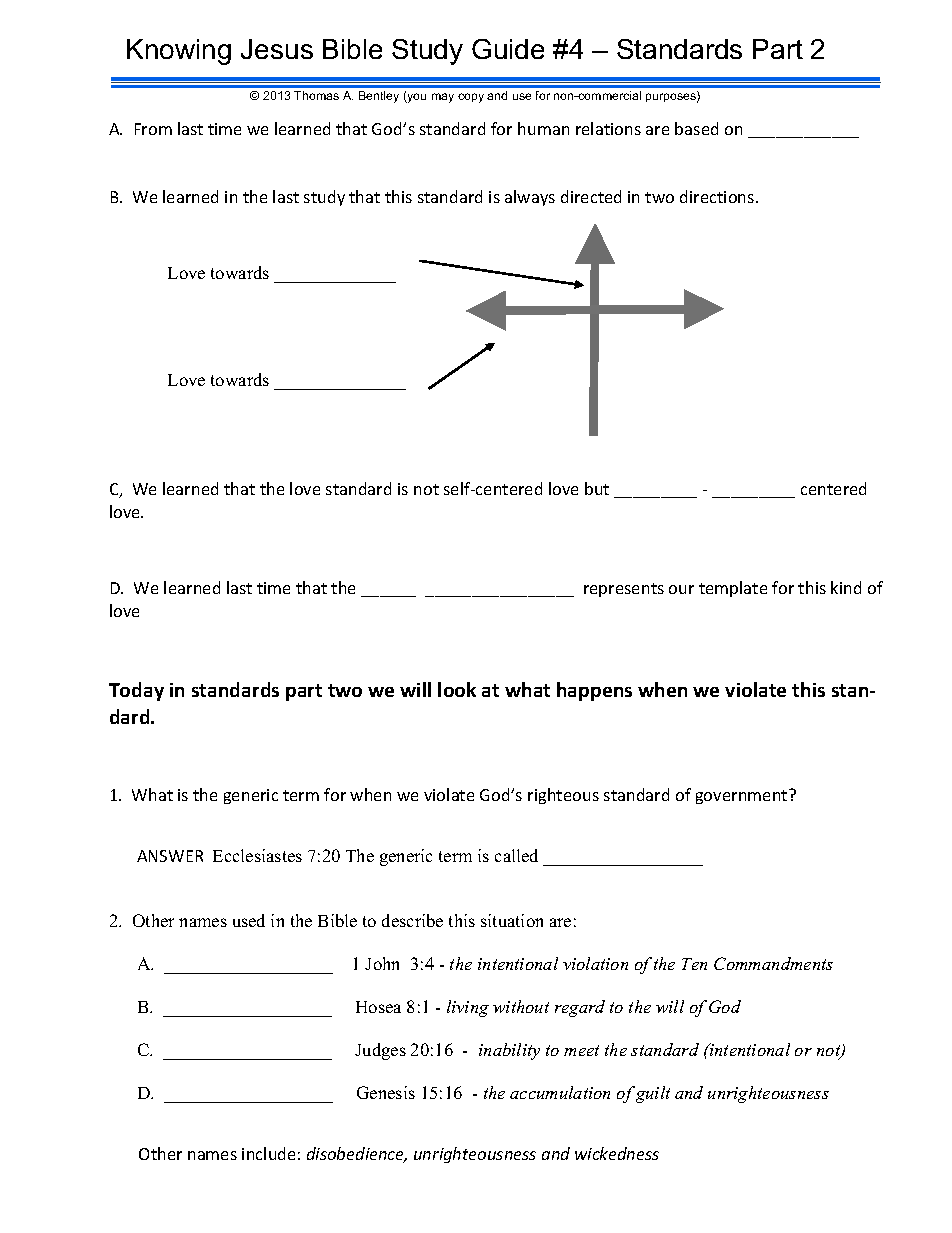 The width and height of the screenshot is (952, 1233). I want to click on Knowing, so click(179, 52).
